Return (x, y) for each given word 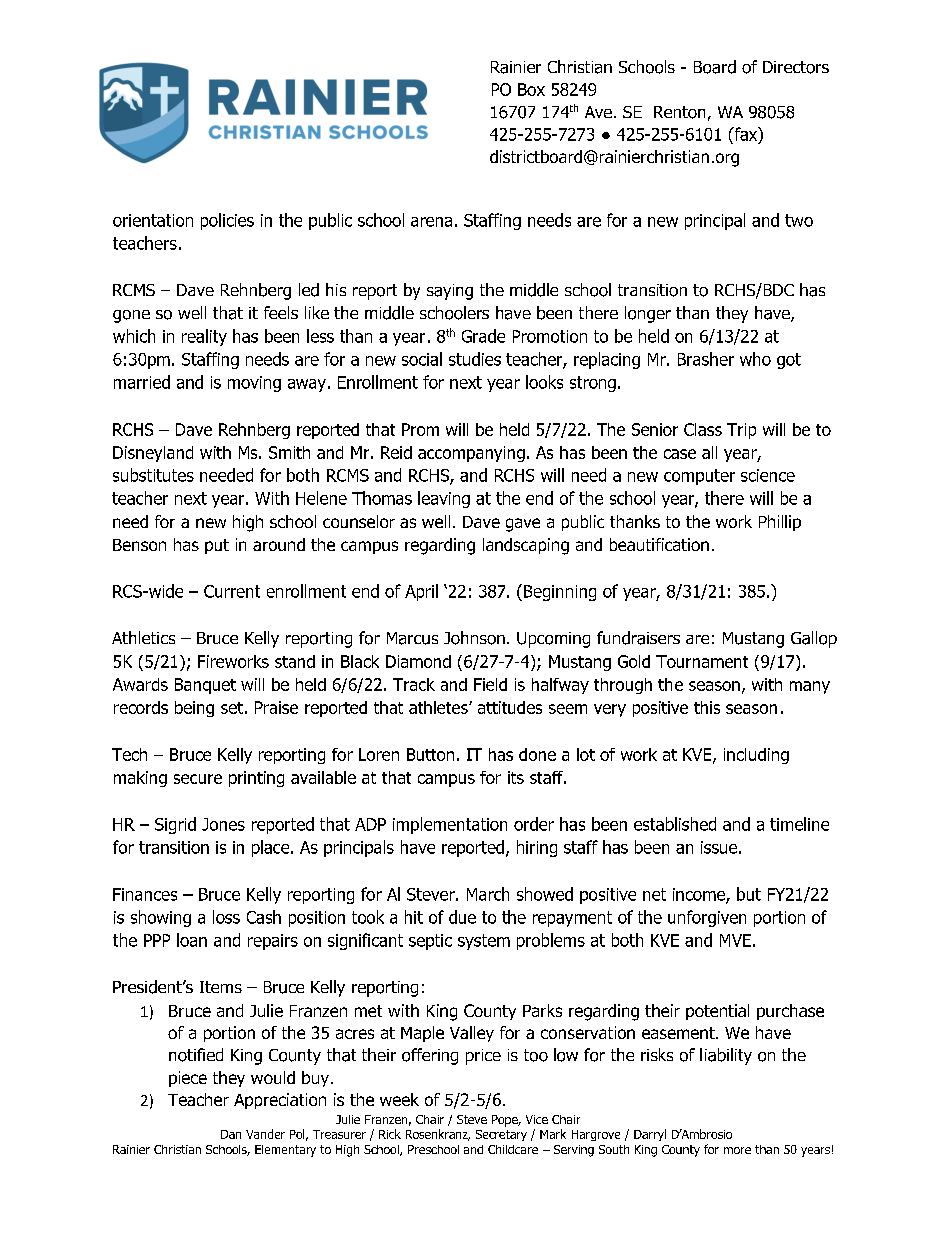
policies (227, 221)
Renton (679, 112)
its (516, 777)
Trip (741, 431)
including (756, 756)
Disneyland (153, 454)
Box (531, 89)
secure (198, 779)
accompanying (471, 454)
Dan (231, 1134)
